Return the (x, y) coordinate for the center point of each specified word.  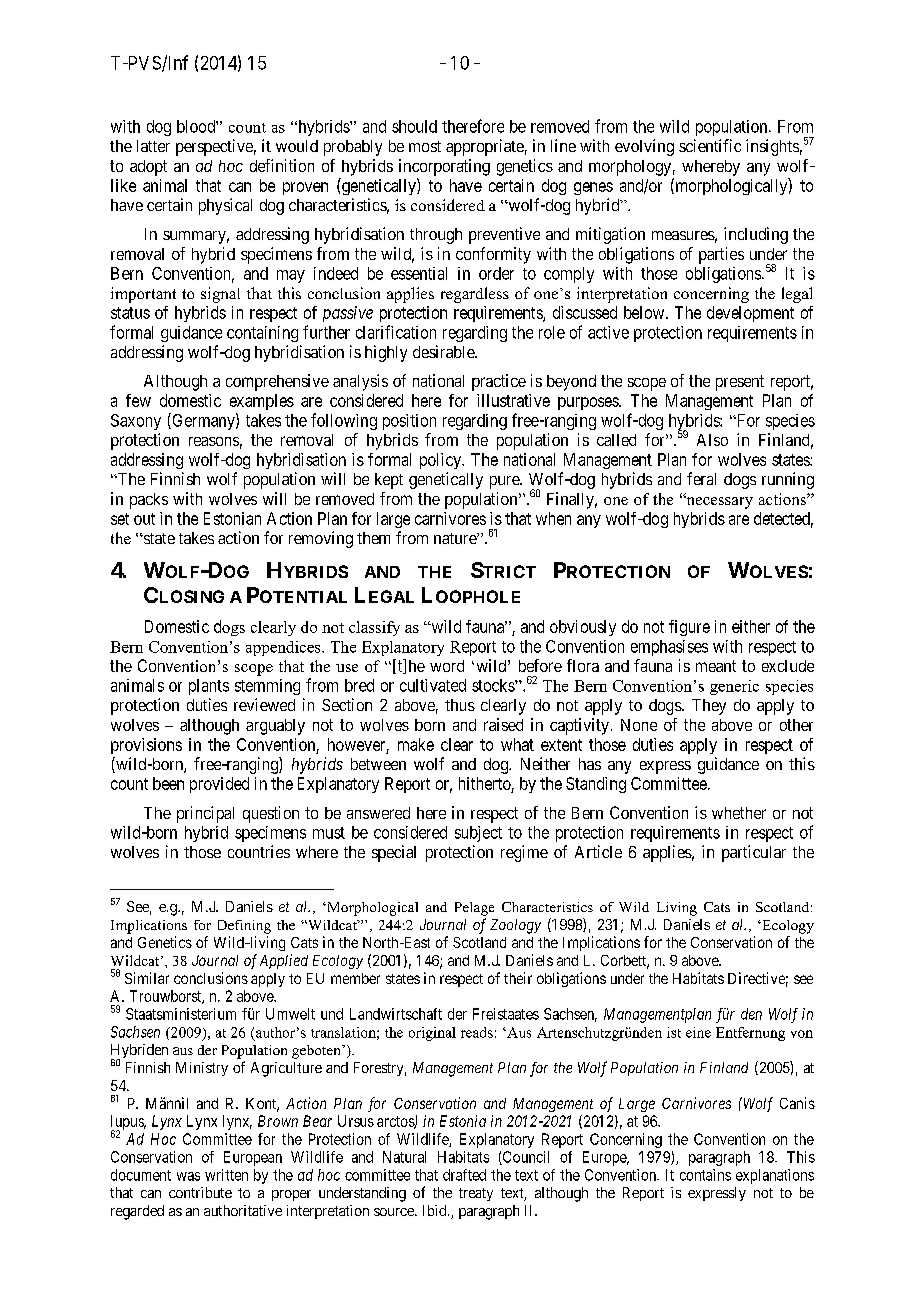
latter (153, 146)
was (188, 1176)
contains (705, 1175)
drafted (464, 1175)
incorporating (444, 167)
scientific (710, 145)
